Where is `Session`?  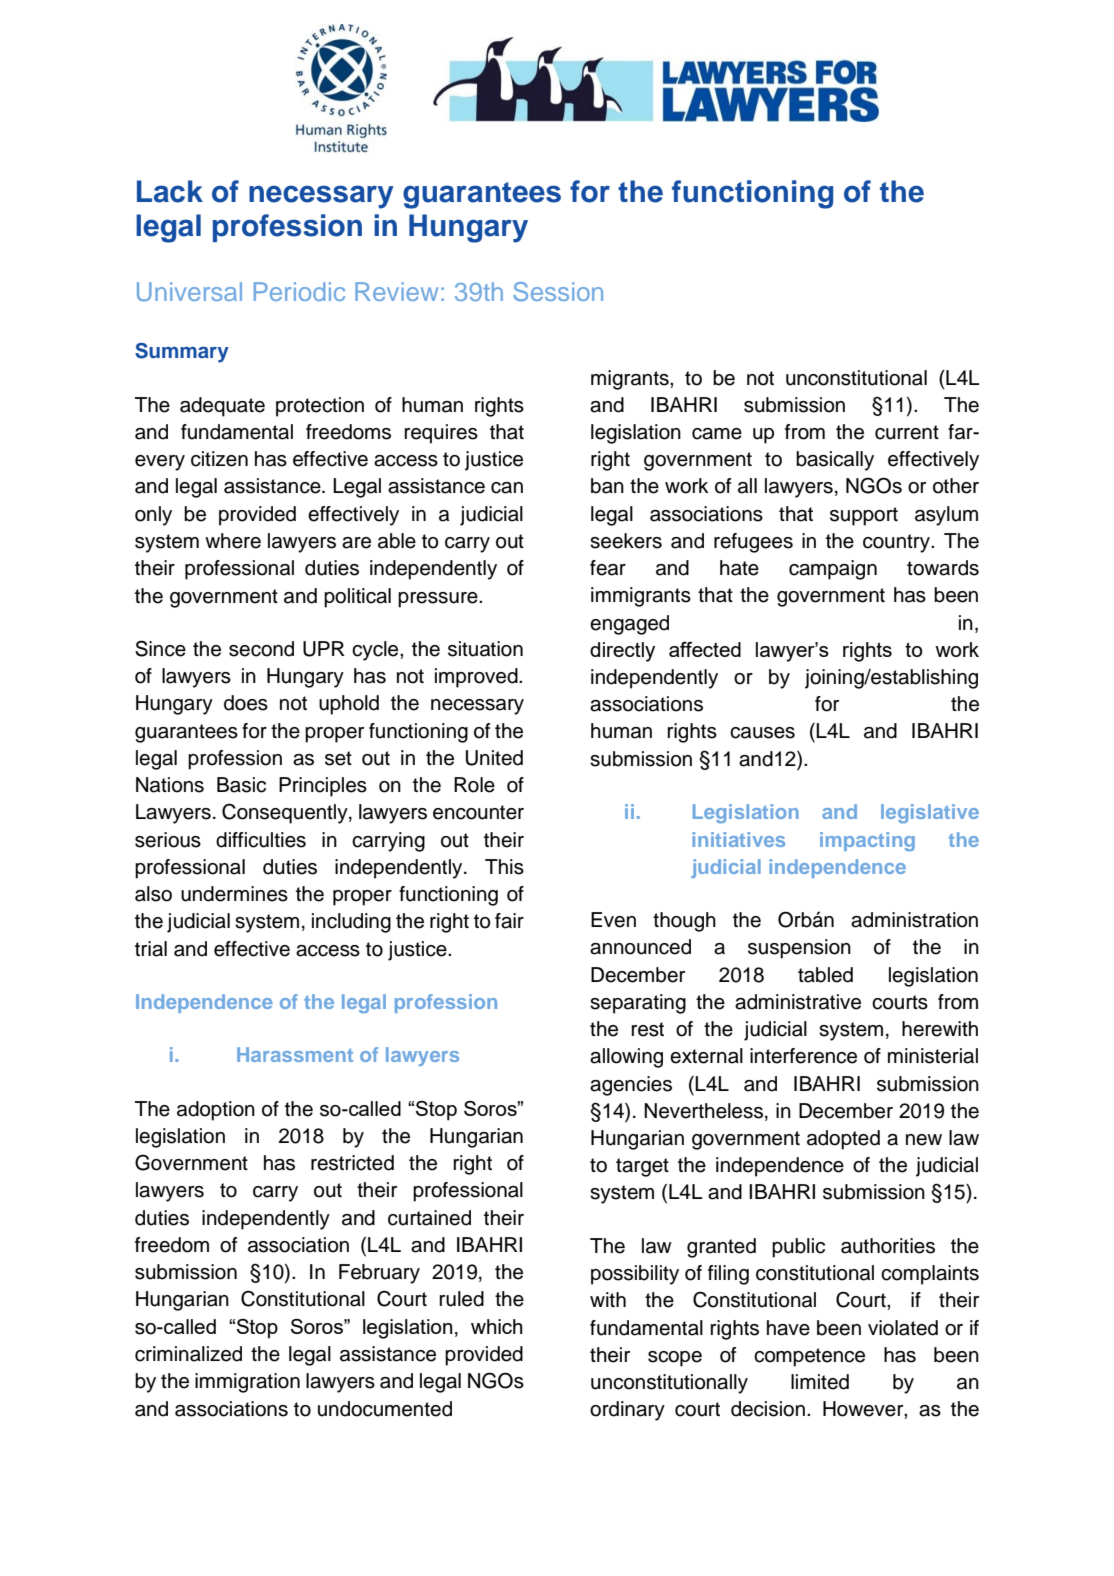 Session is located at coordinates (558, 291).
